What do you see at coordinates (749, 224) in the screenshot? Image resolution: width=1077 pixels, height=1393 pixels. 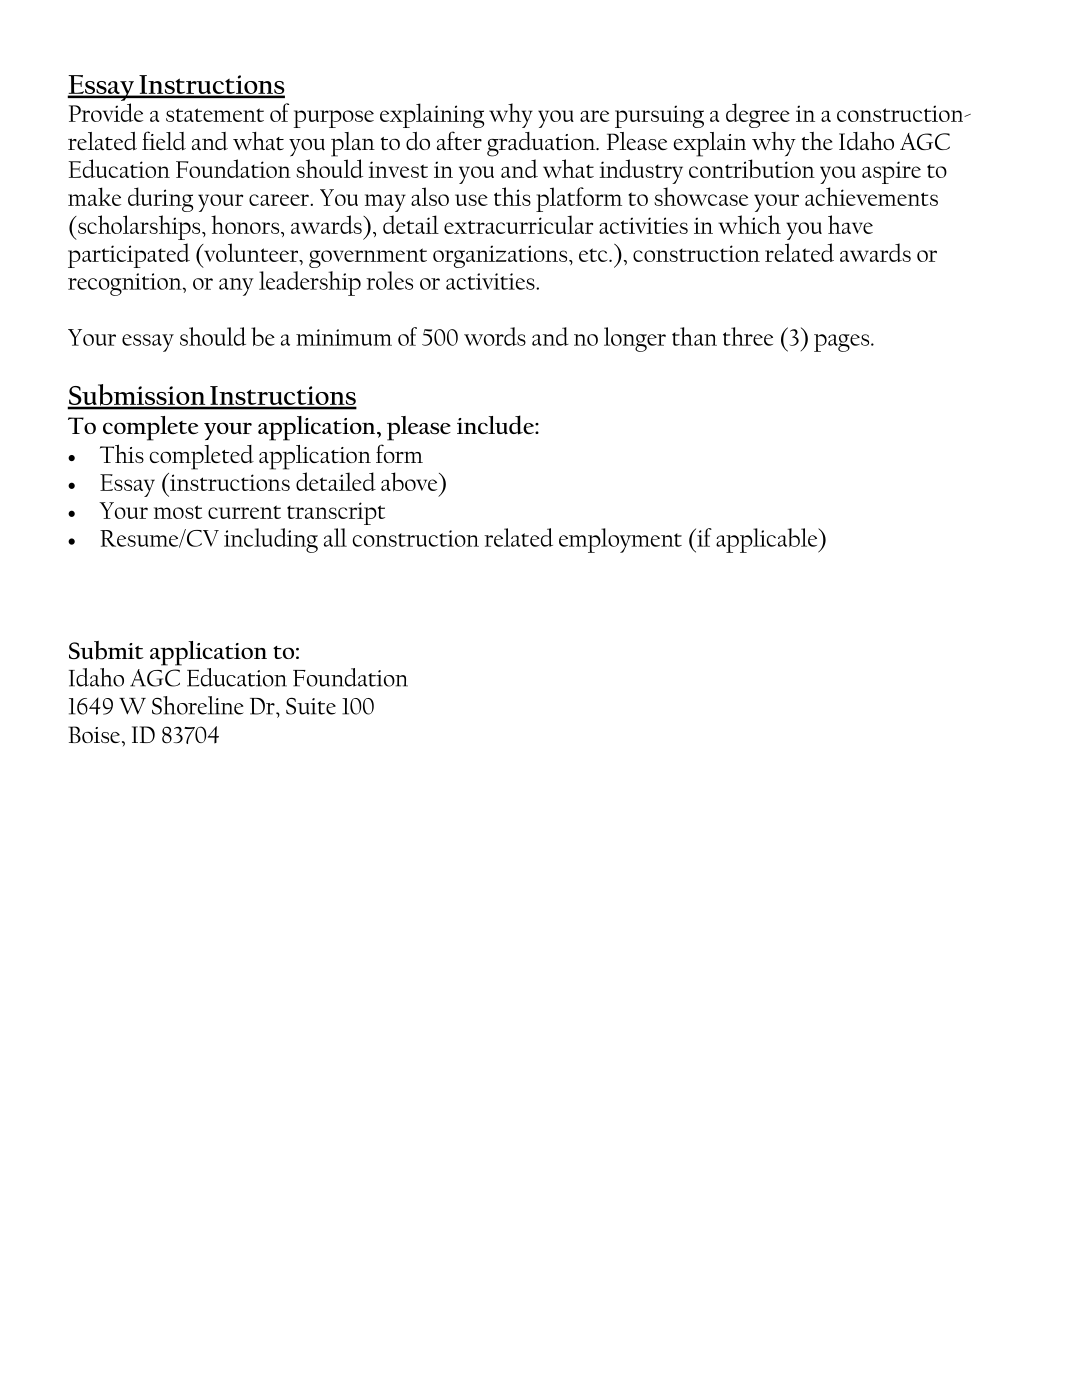 I see `which` at bounding box center [749, 224].
